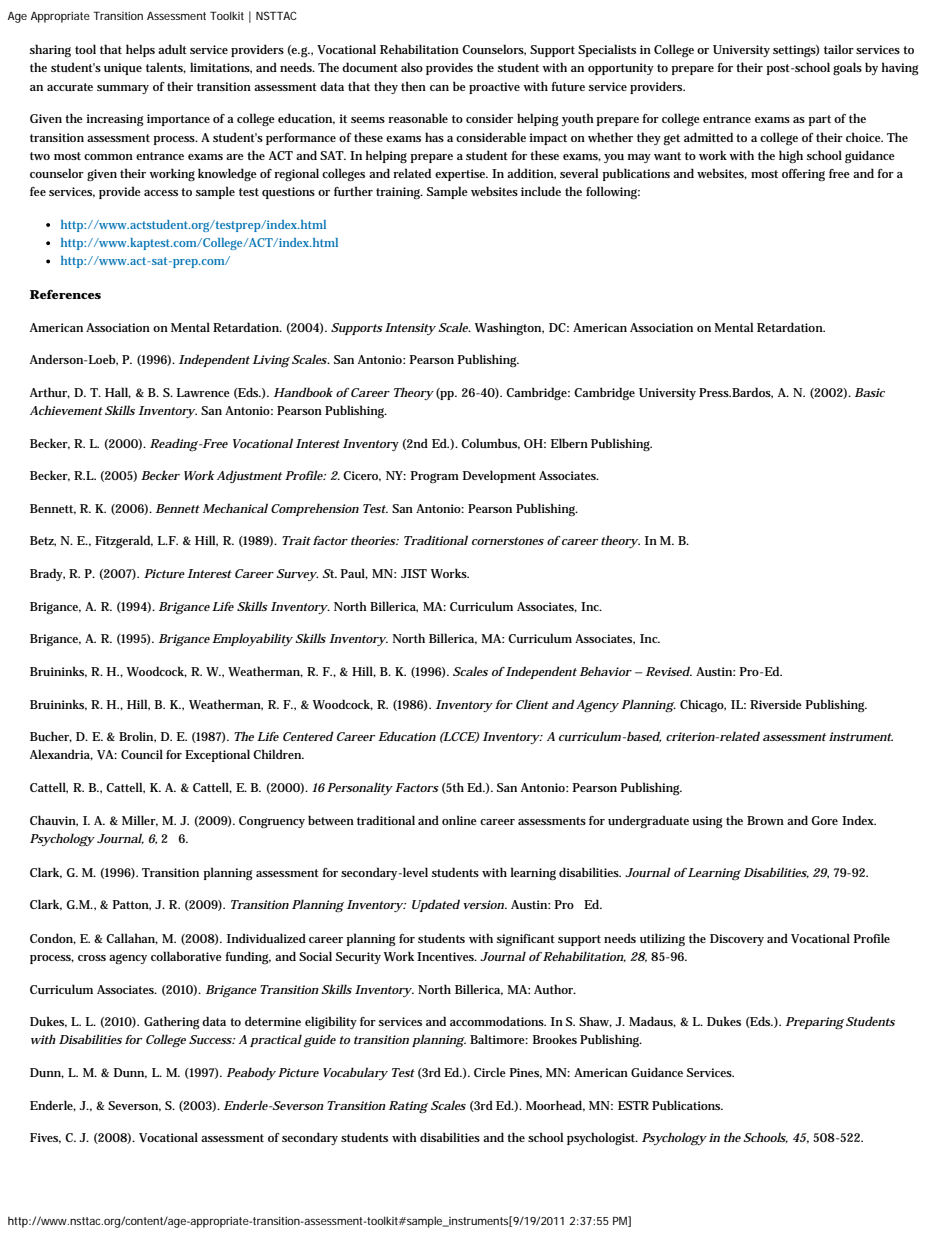 This image has width=952, height=1233. Describe the element at coordinates (124, 541) in the image. I see `Fitzgerald` at that location.
